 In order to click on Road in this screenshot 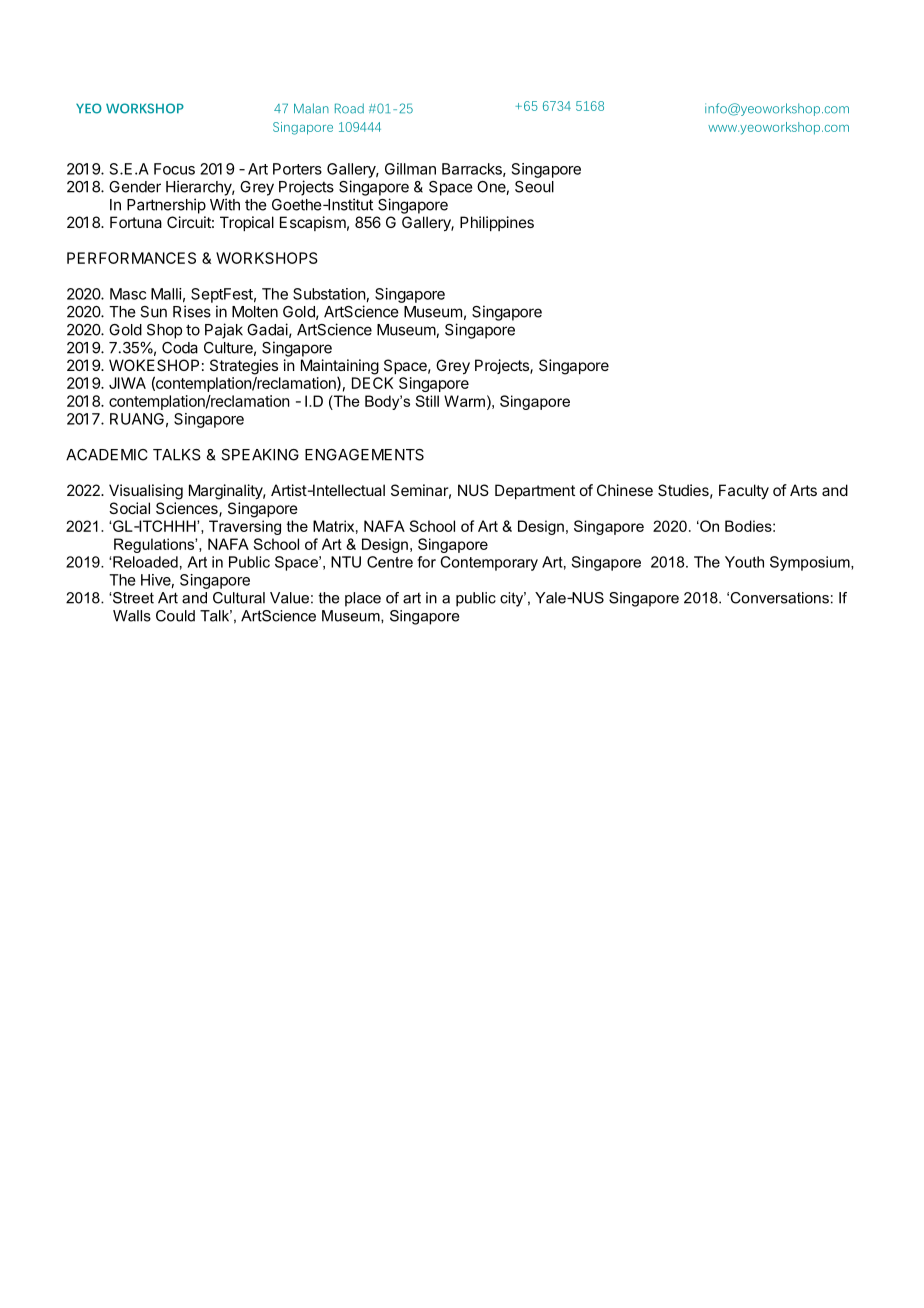, I will do `click(349, 108)`.
